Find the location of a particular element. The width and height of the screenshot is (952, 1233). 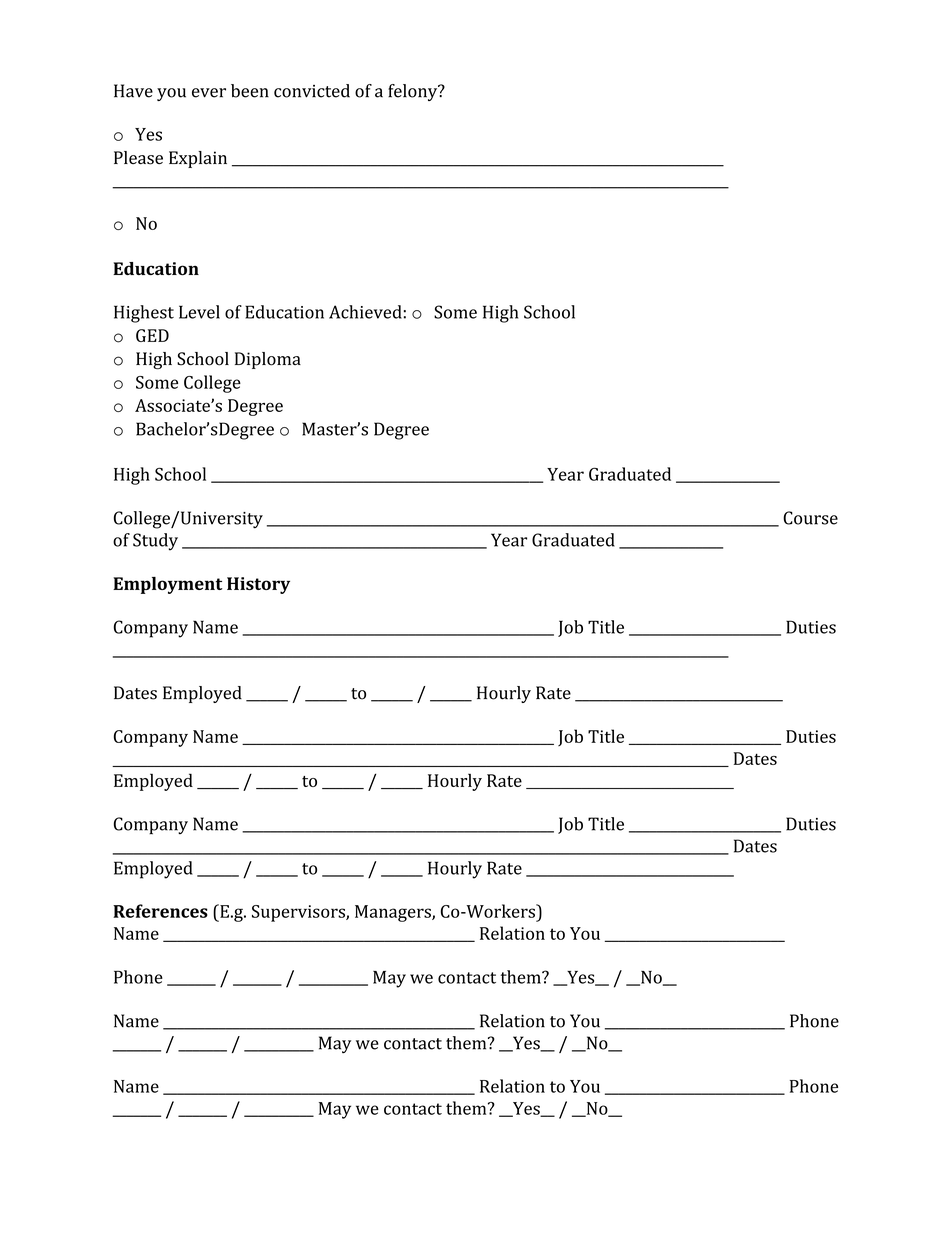

Employment is located at coordinates (167, 585).
